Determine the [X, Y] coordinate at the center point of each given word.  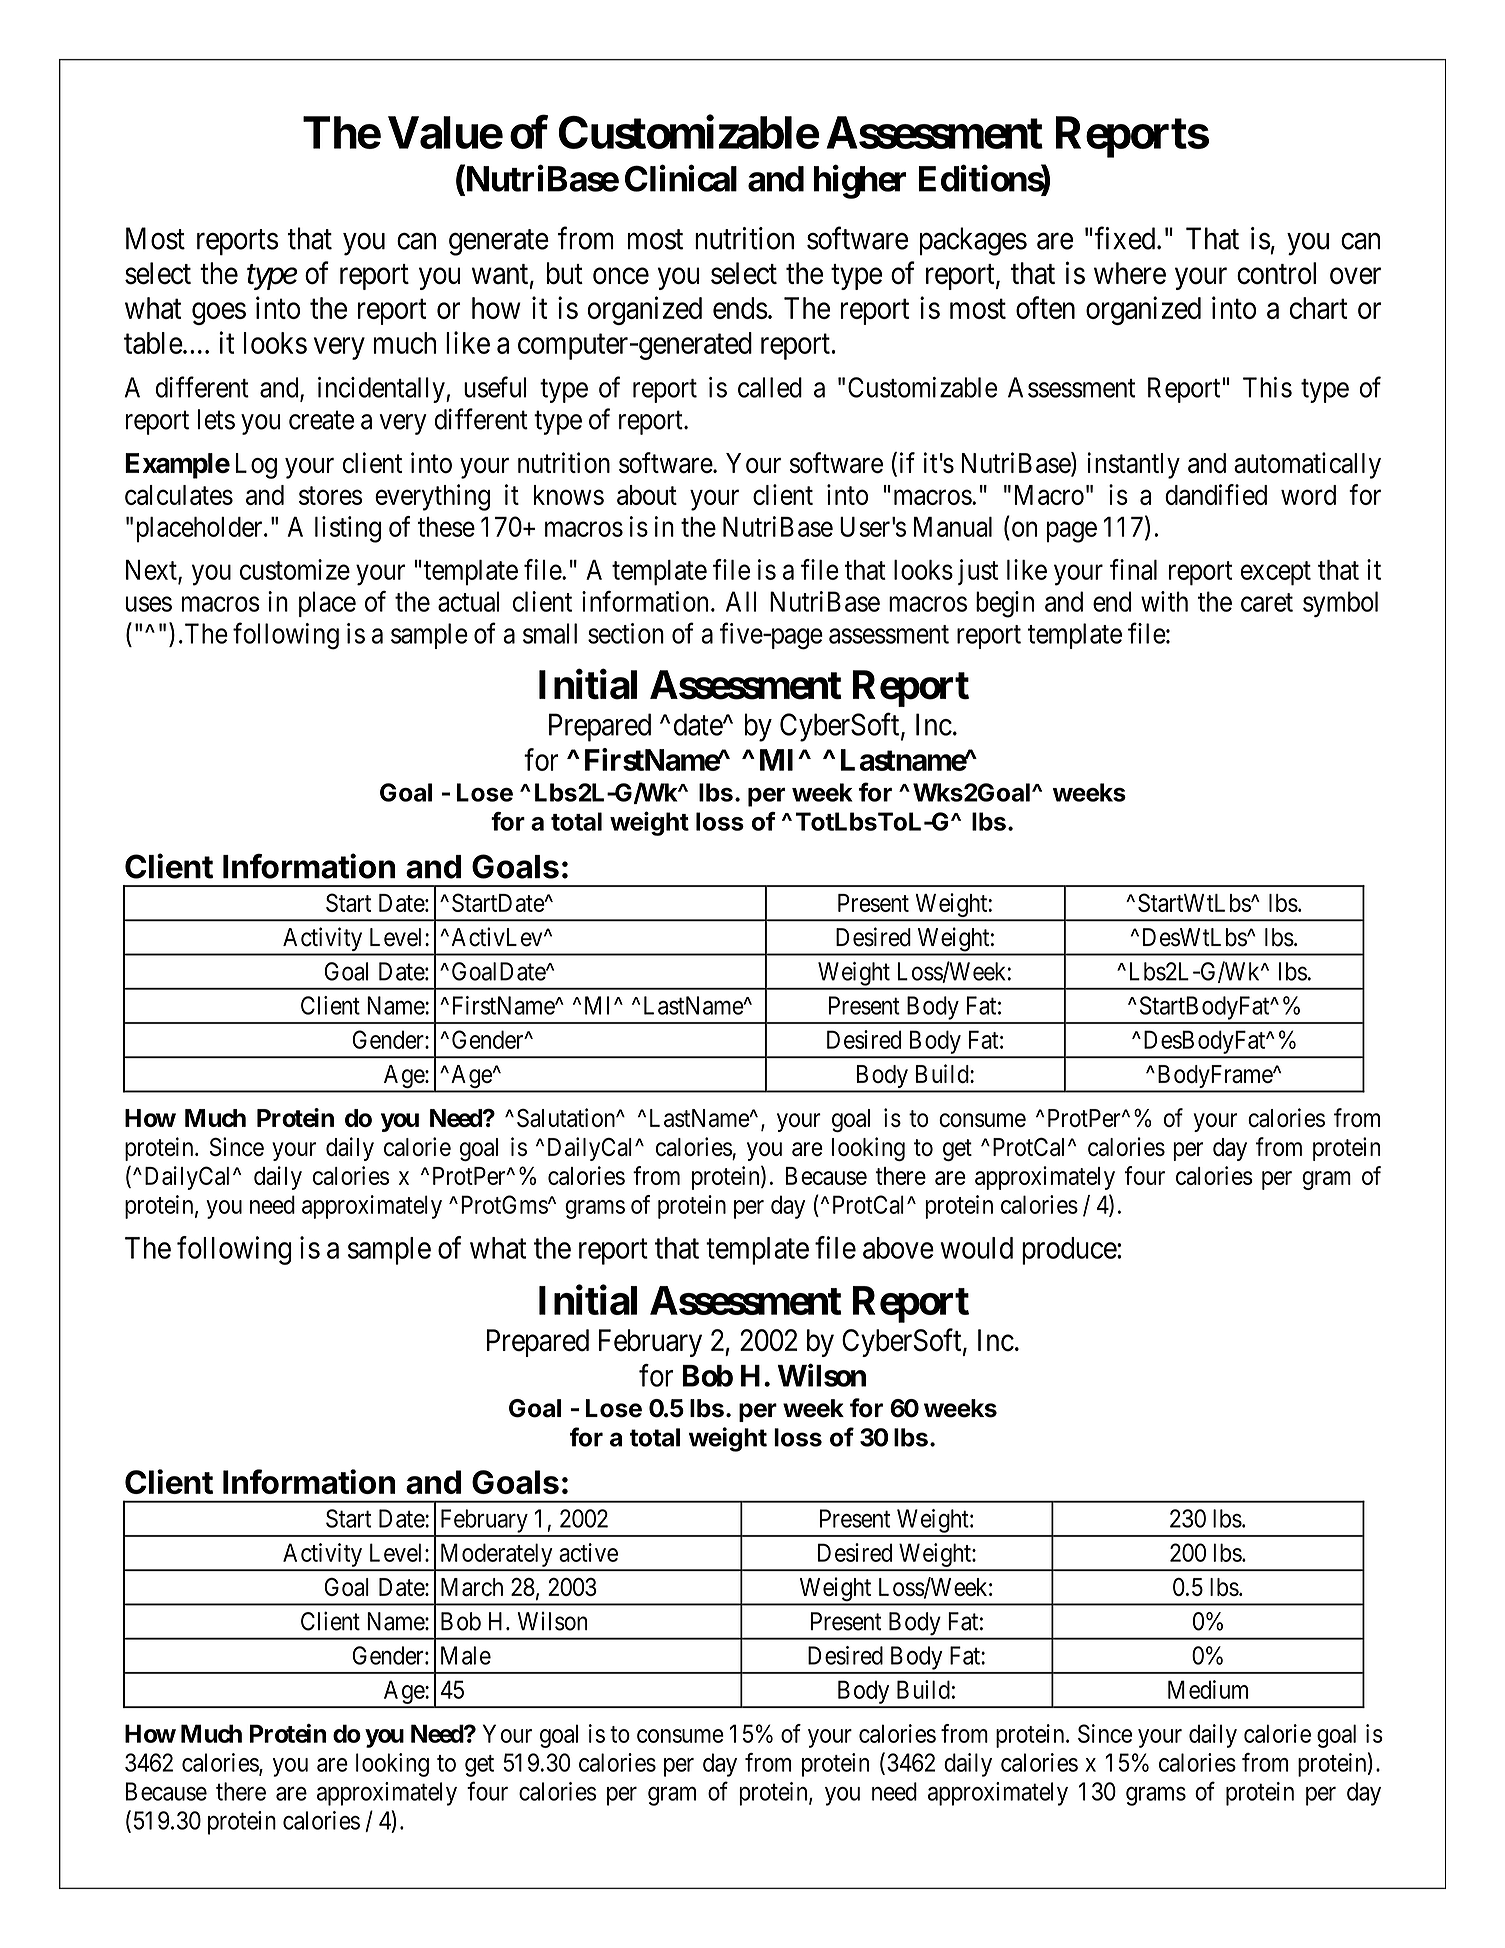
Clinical [681, 178]
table [153, 343]
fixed [1126, 238]
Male [466, 1655]
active [588, 1552]
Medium [1208, 1689]
